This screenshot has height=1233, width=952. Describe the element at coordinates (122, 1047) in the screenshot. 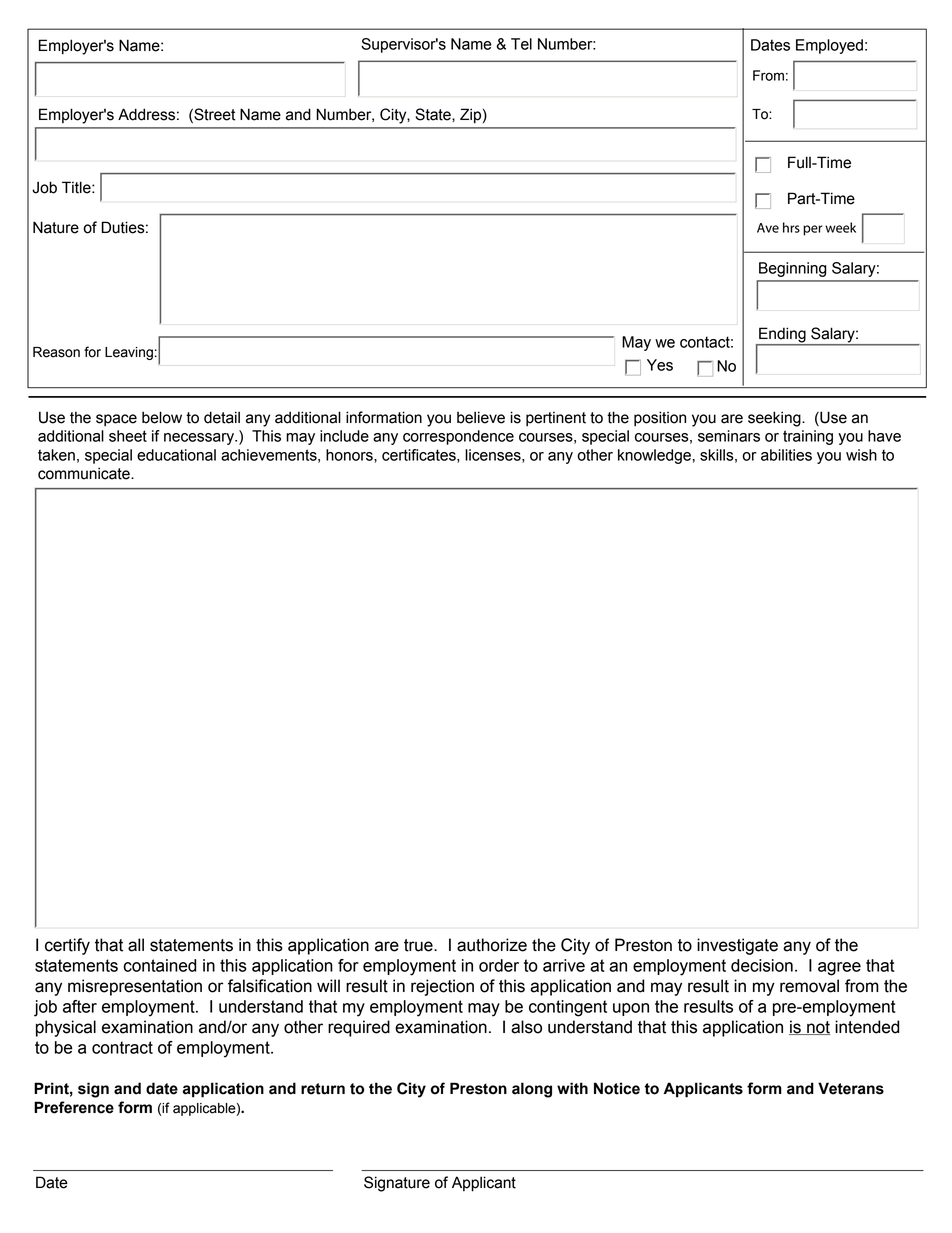

I see `contract` at that location.
